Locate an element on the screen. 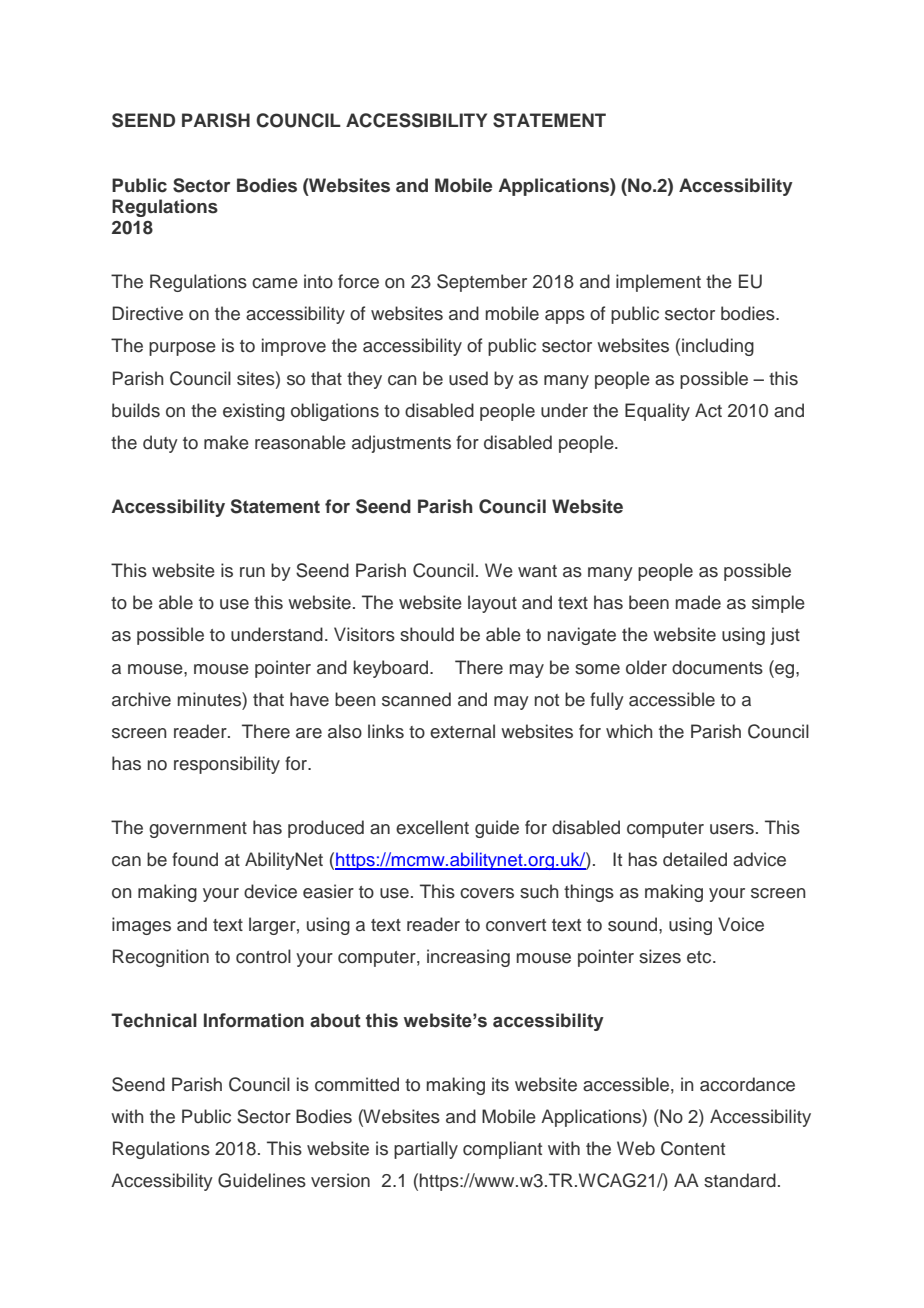 The height and width of the screenshot is (1308, 924). purpose is located at coordinates (182, 349).
